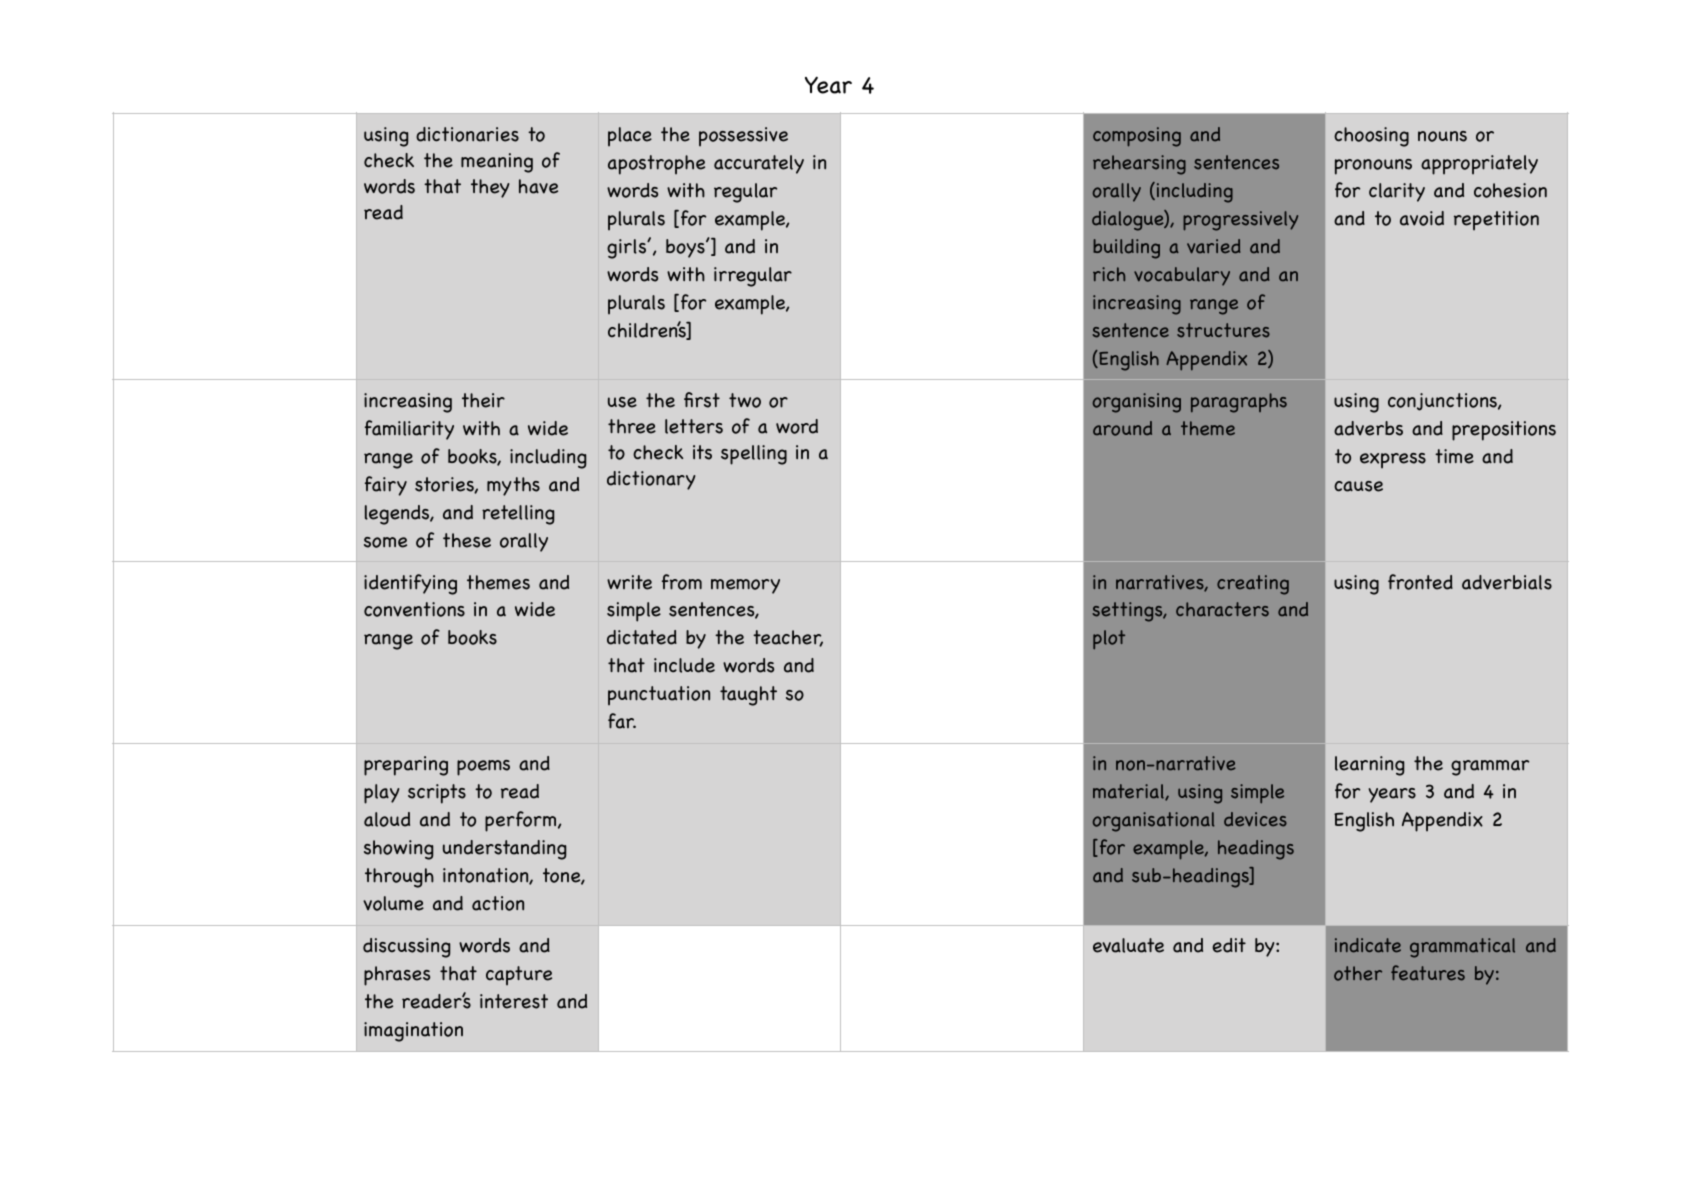 Image resolution: width=1681 pixels, height=1188 pixels. Describe the element at coordinates (497, 163) in the page. I see `meaning` at that location.
